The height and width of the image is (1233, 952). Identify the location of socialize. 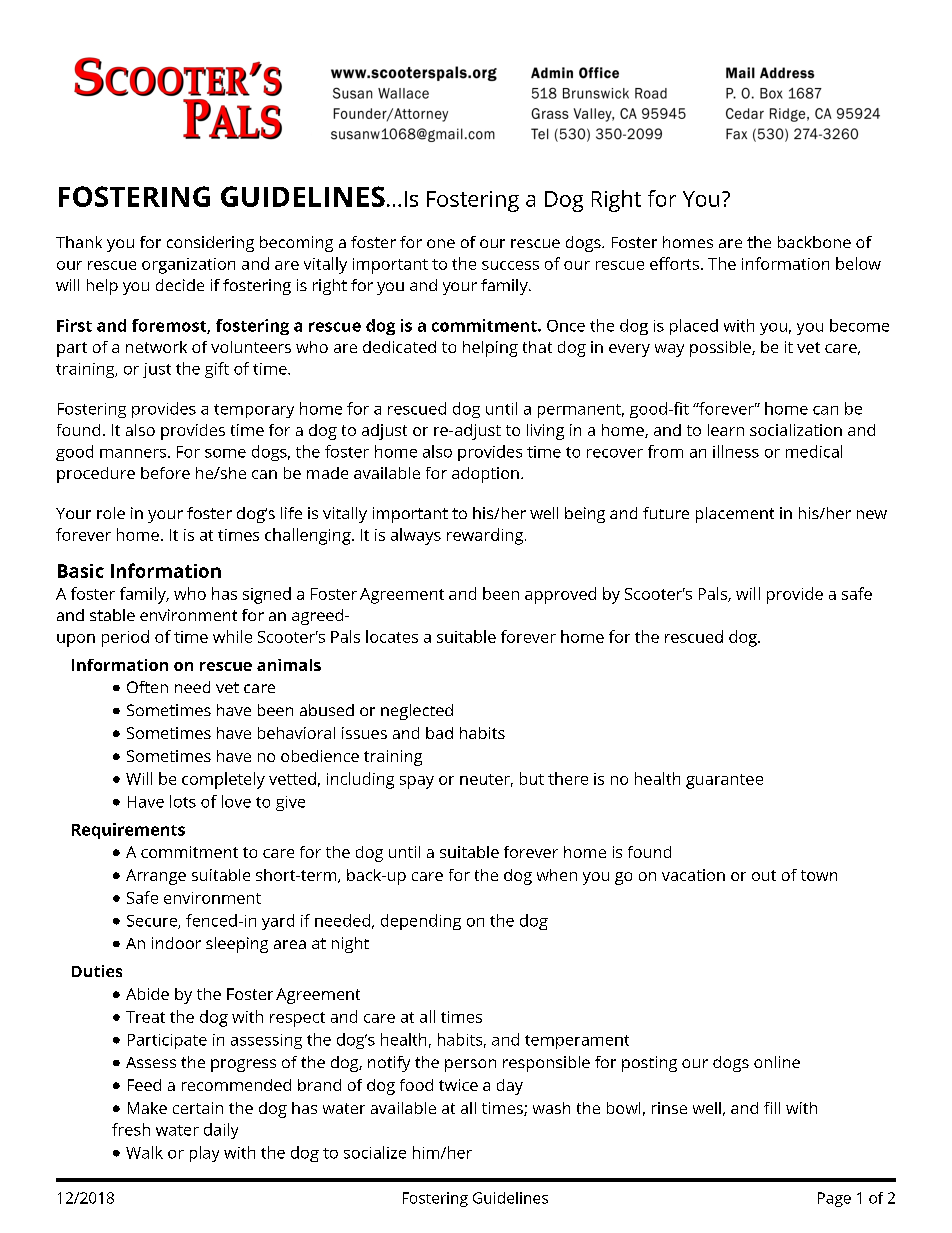
(375, 1152).
